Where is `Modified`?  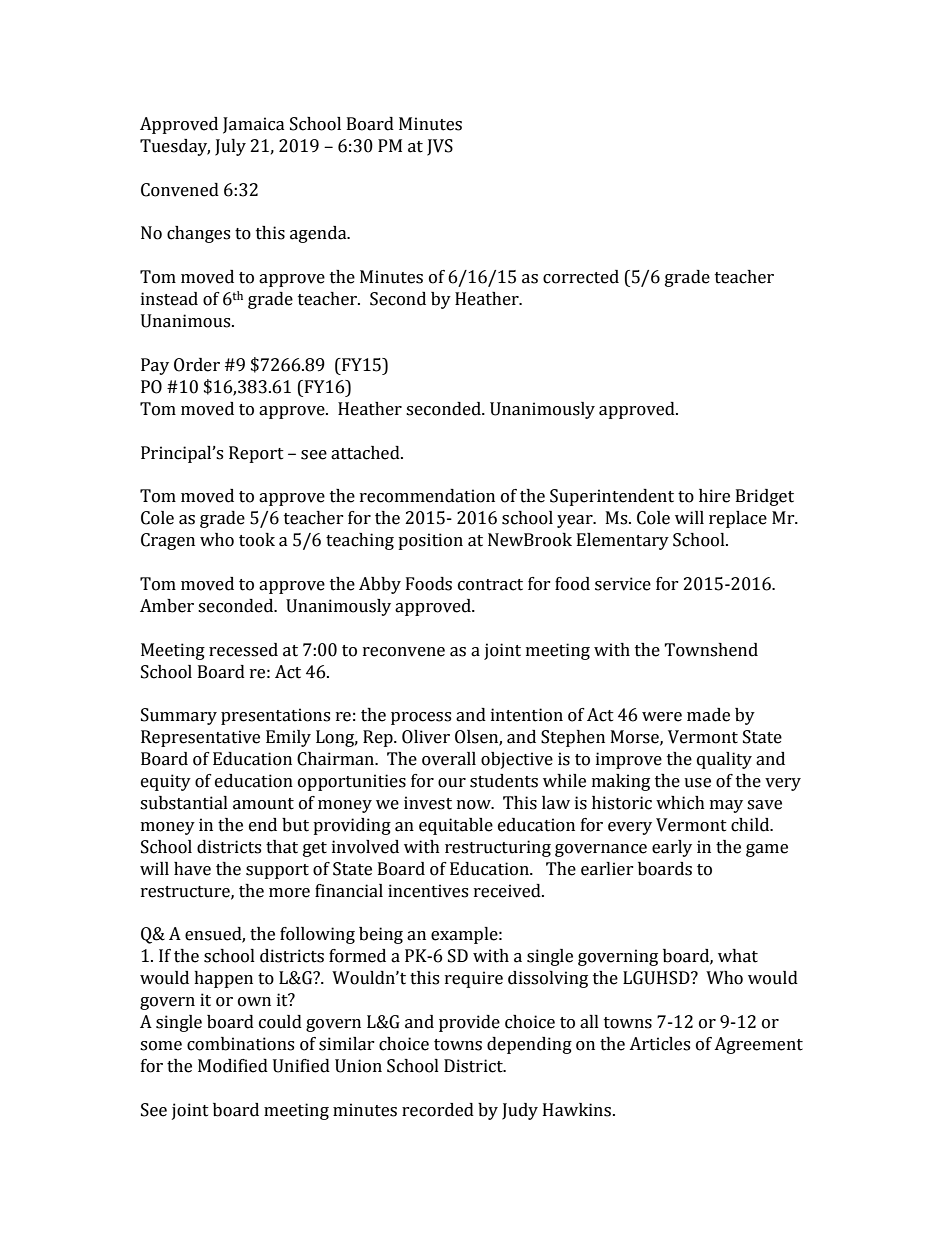 Modified is located at coordinates (233, 1066).
